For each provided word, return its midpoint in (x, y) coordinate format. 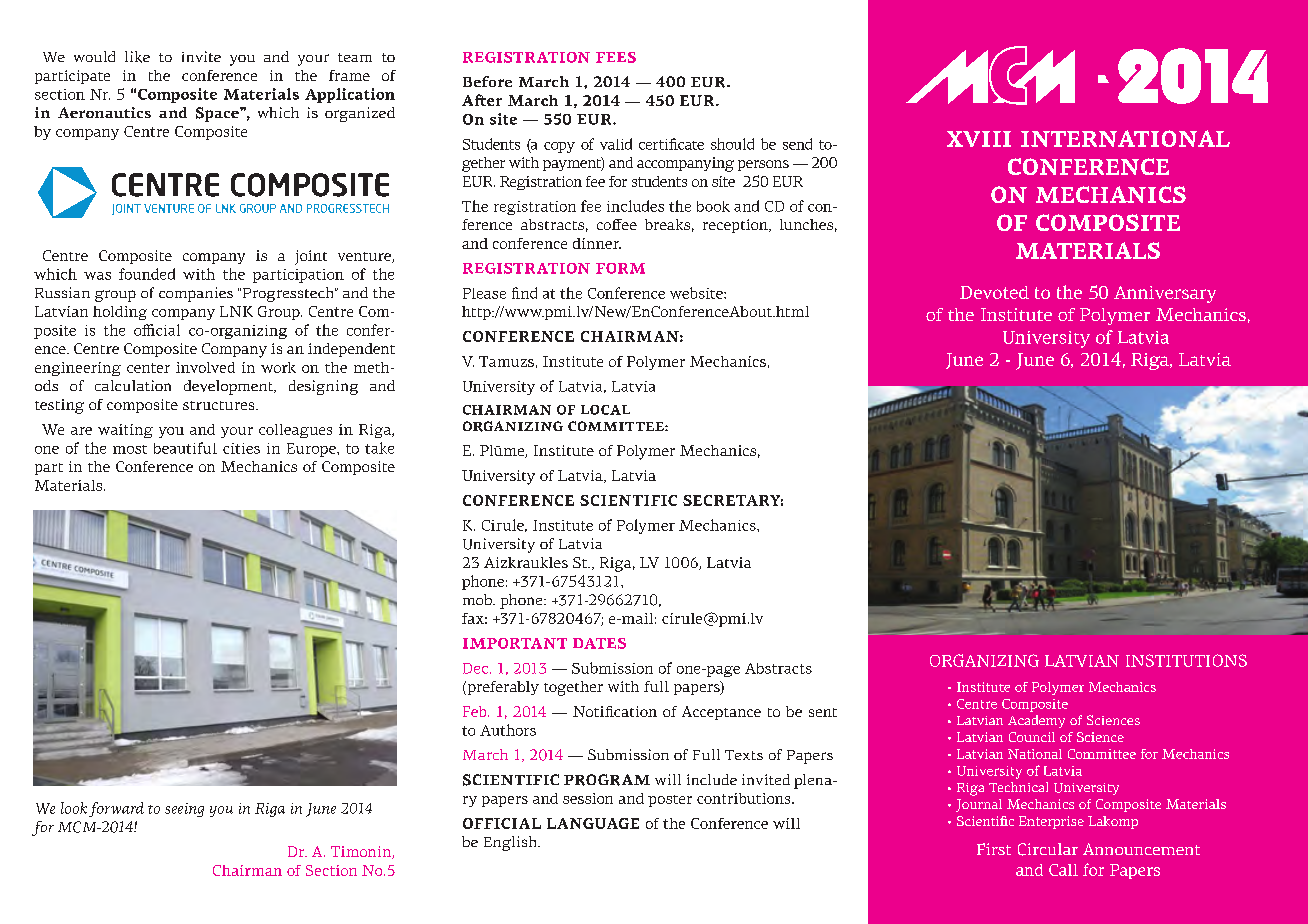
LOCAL (605, 410)
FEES (616, 57)
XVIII (979, 139)
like (137, 57)
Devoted (994, 292)
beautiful (185, 448)
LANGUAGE (593, 823)
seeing (184, 810)
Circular (1048, 849)
